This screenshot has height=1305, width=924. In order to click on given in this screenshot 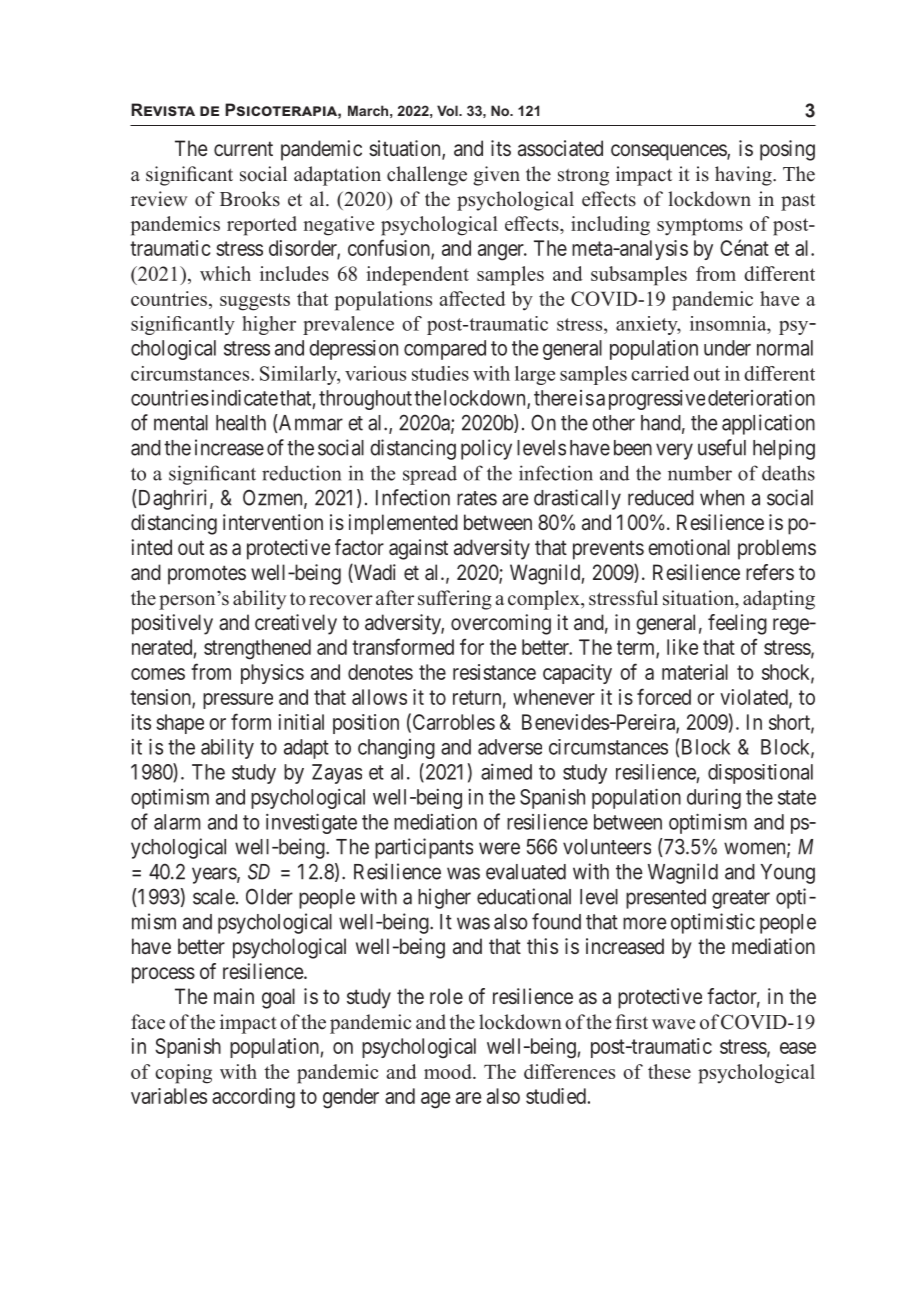, I will do `click(496, 176)`.
